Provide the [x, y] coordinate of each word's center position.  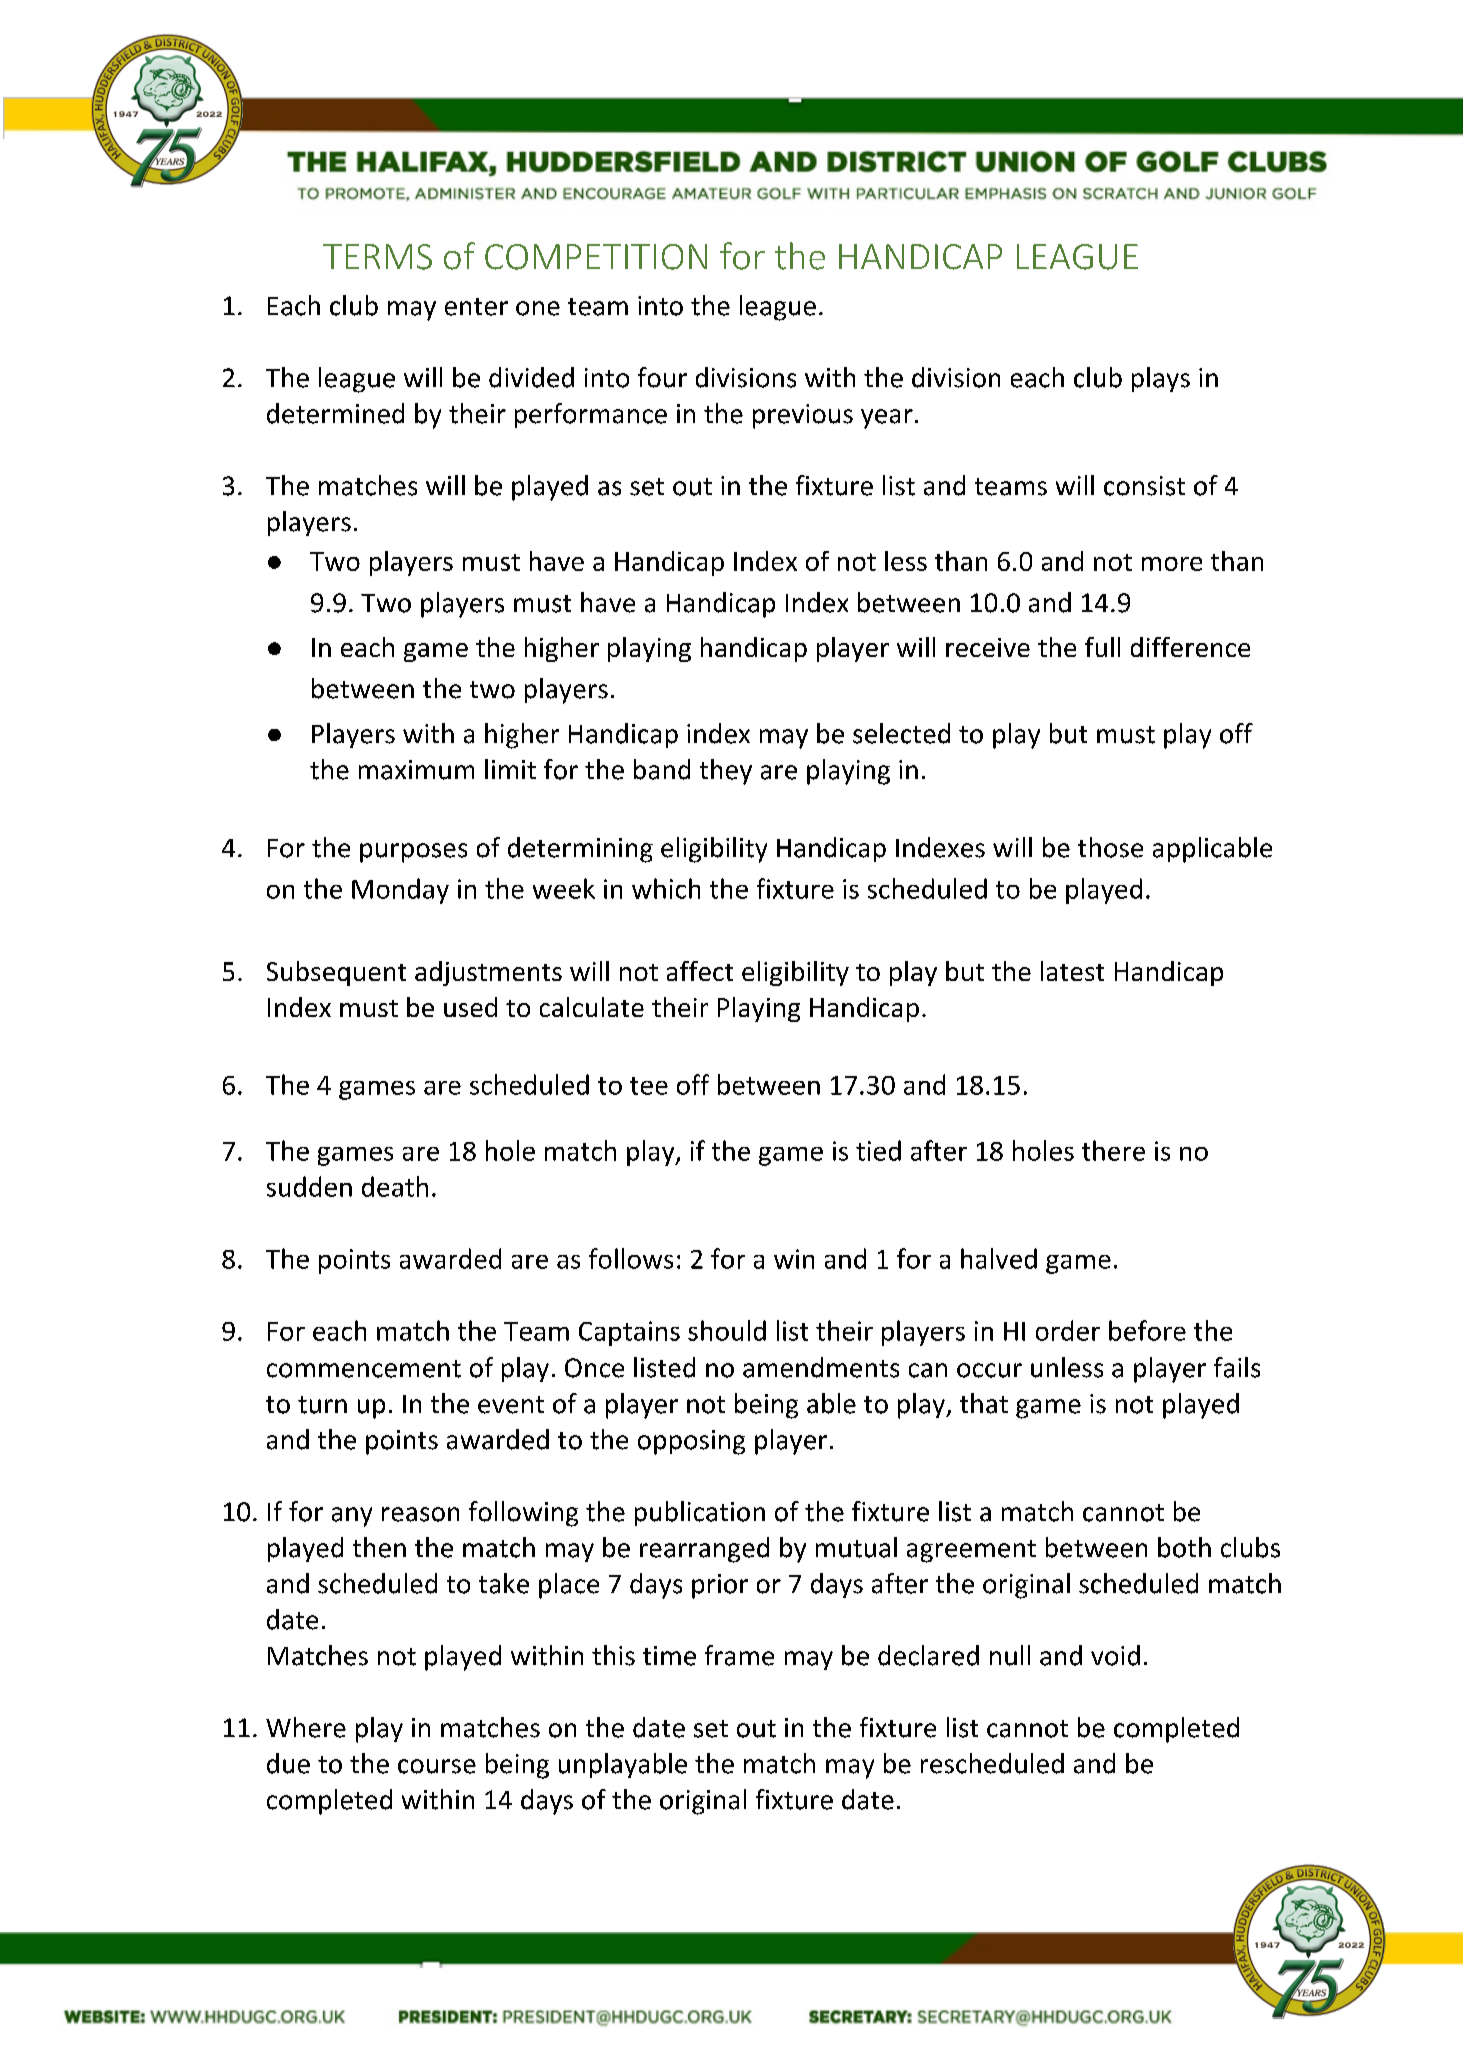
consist [1144, 486]
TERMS [377, 257]
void [1115, 1655]
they [726, 772]
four [662, 377]
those [1110, 847]
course [437, 1766]
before [1147, 1330]
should [727, 1330]
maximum [416, 770]
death [395, 1186]
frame [739, 1655]
